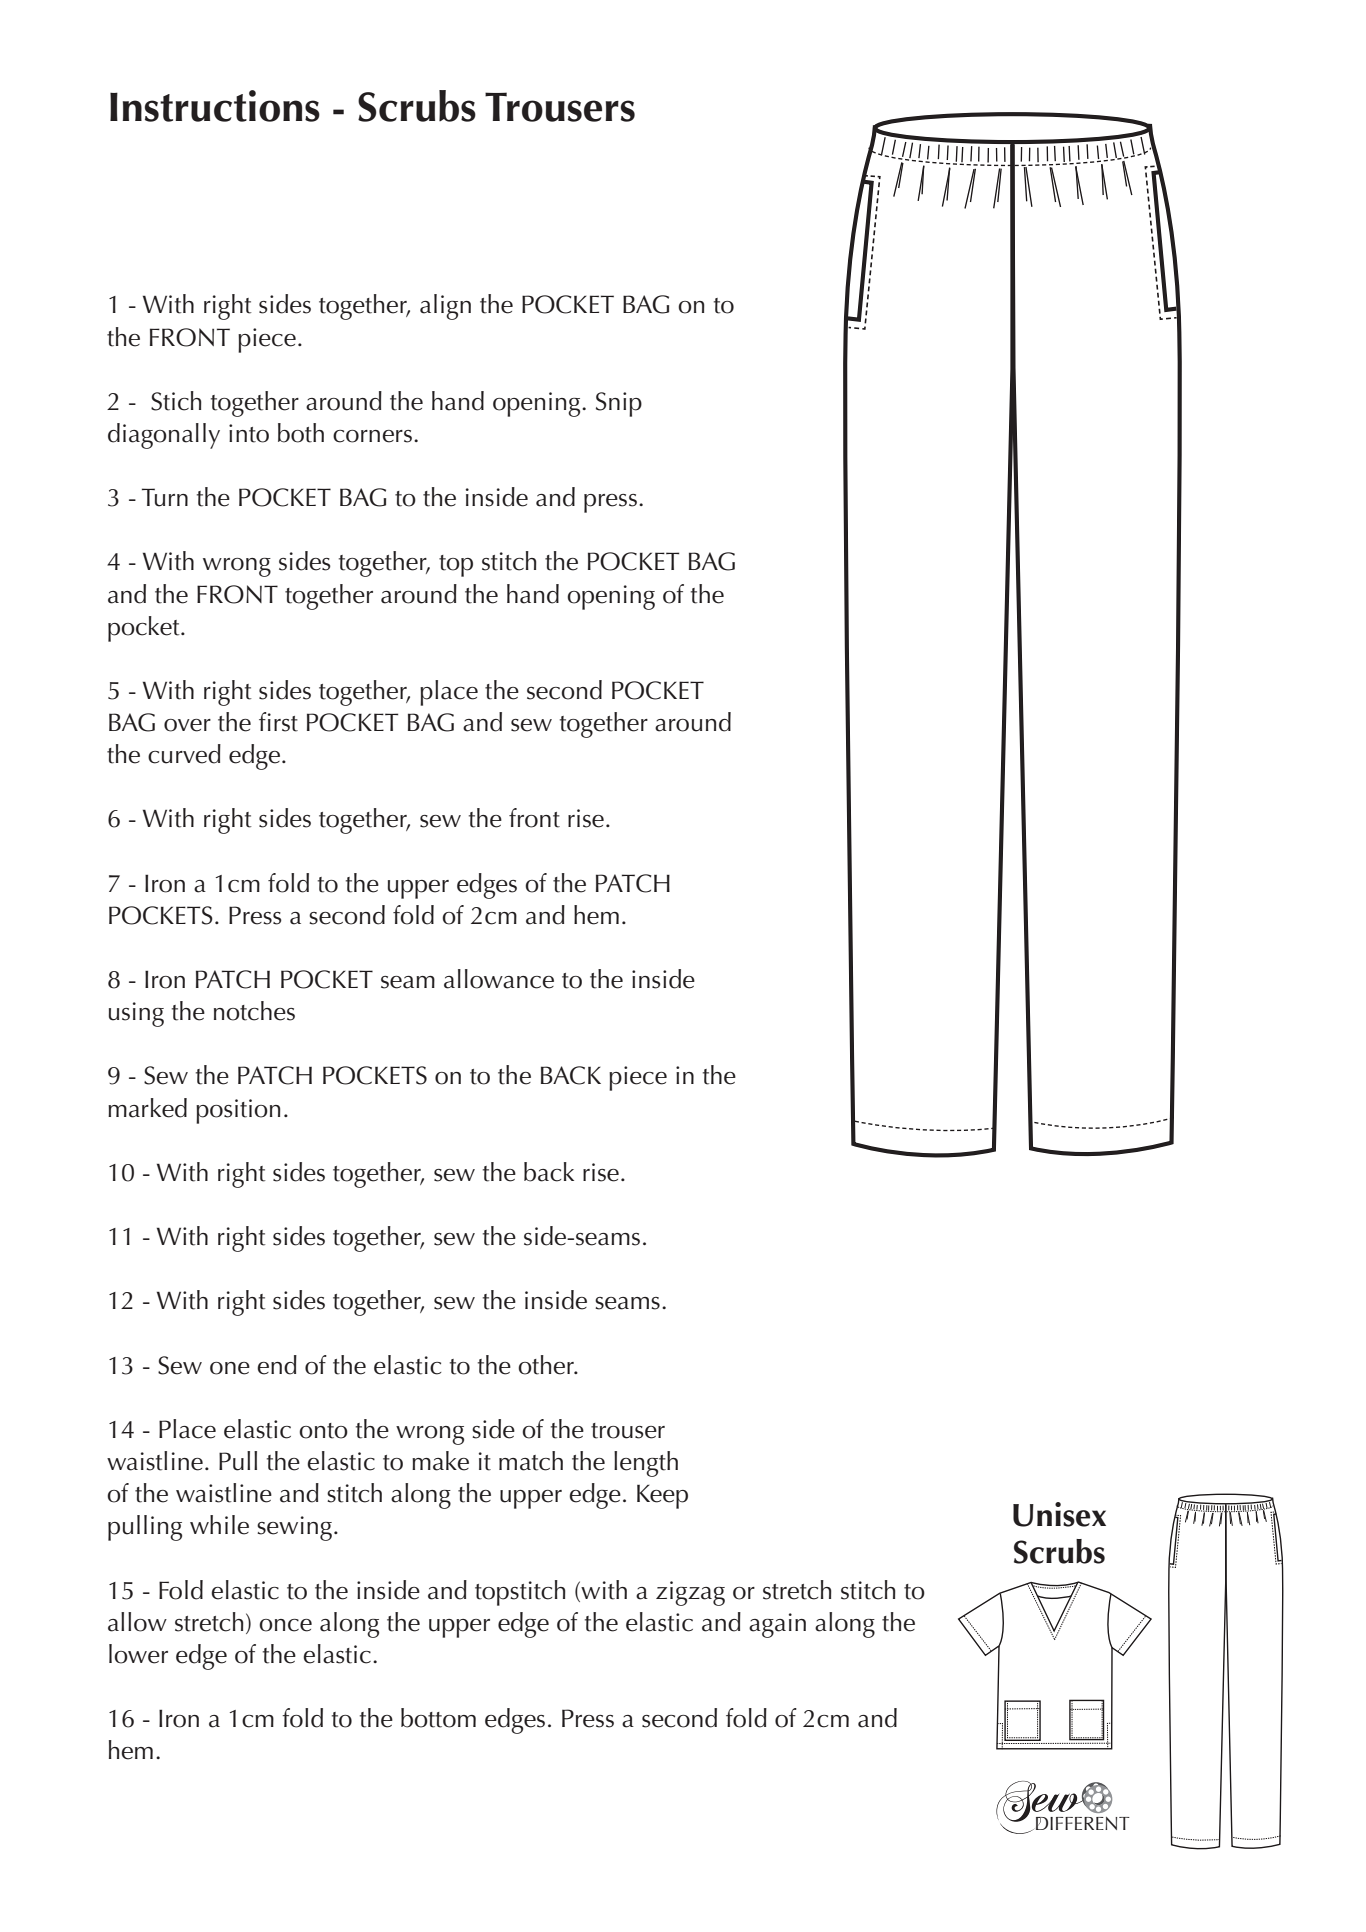  What do you see at coordinates (372, 436) in the screenshot?
I see `corners` at bounding box center [372, 436].
